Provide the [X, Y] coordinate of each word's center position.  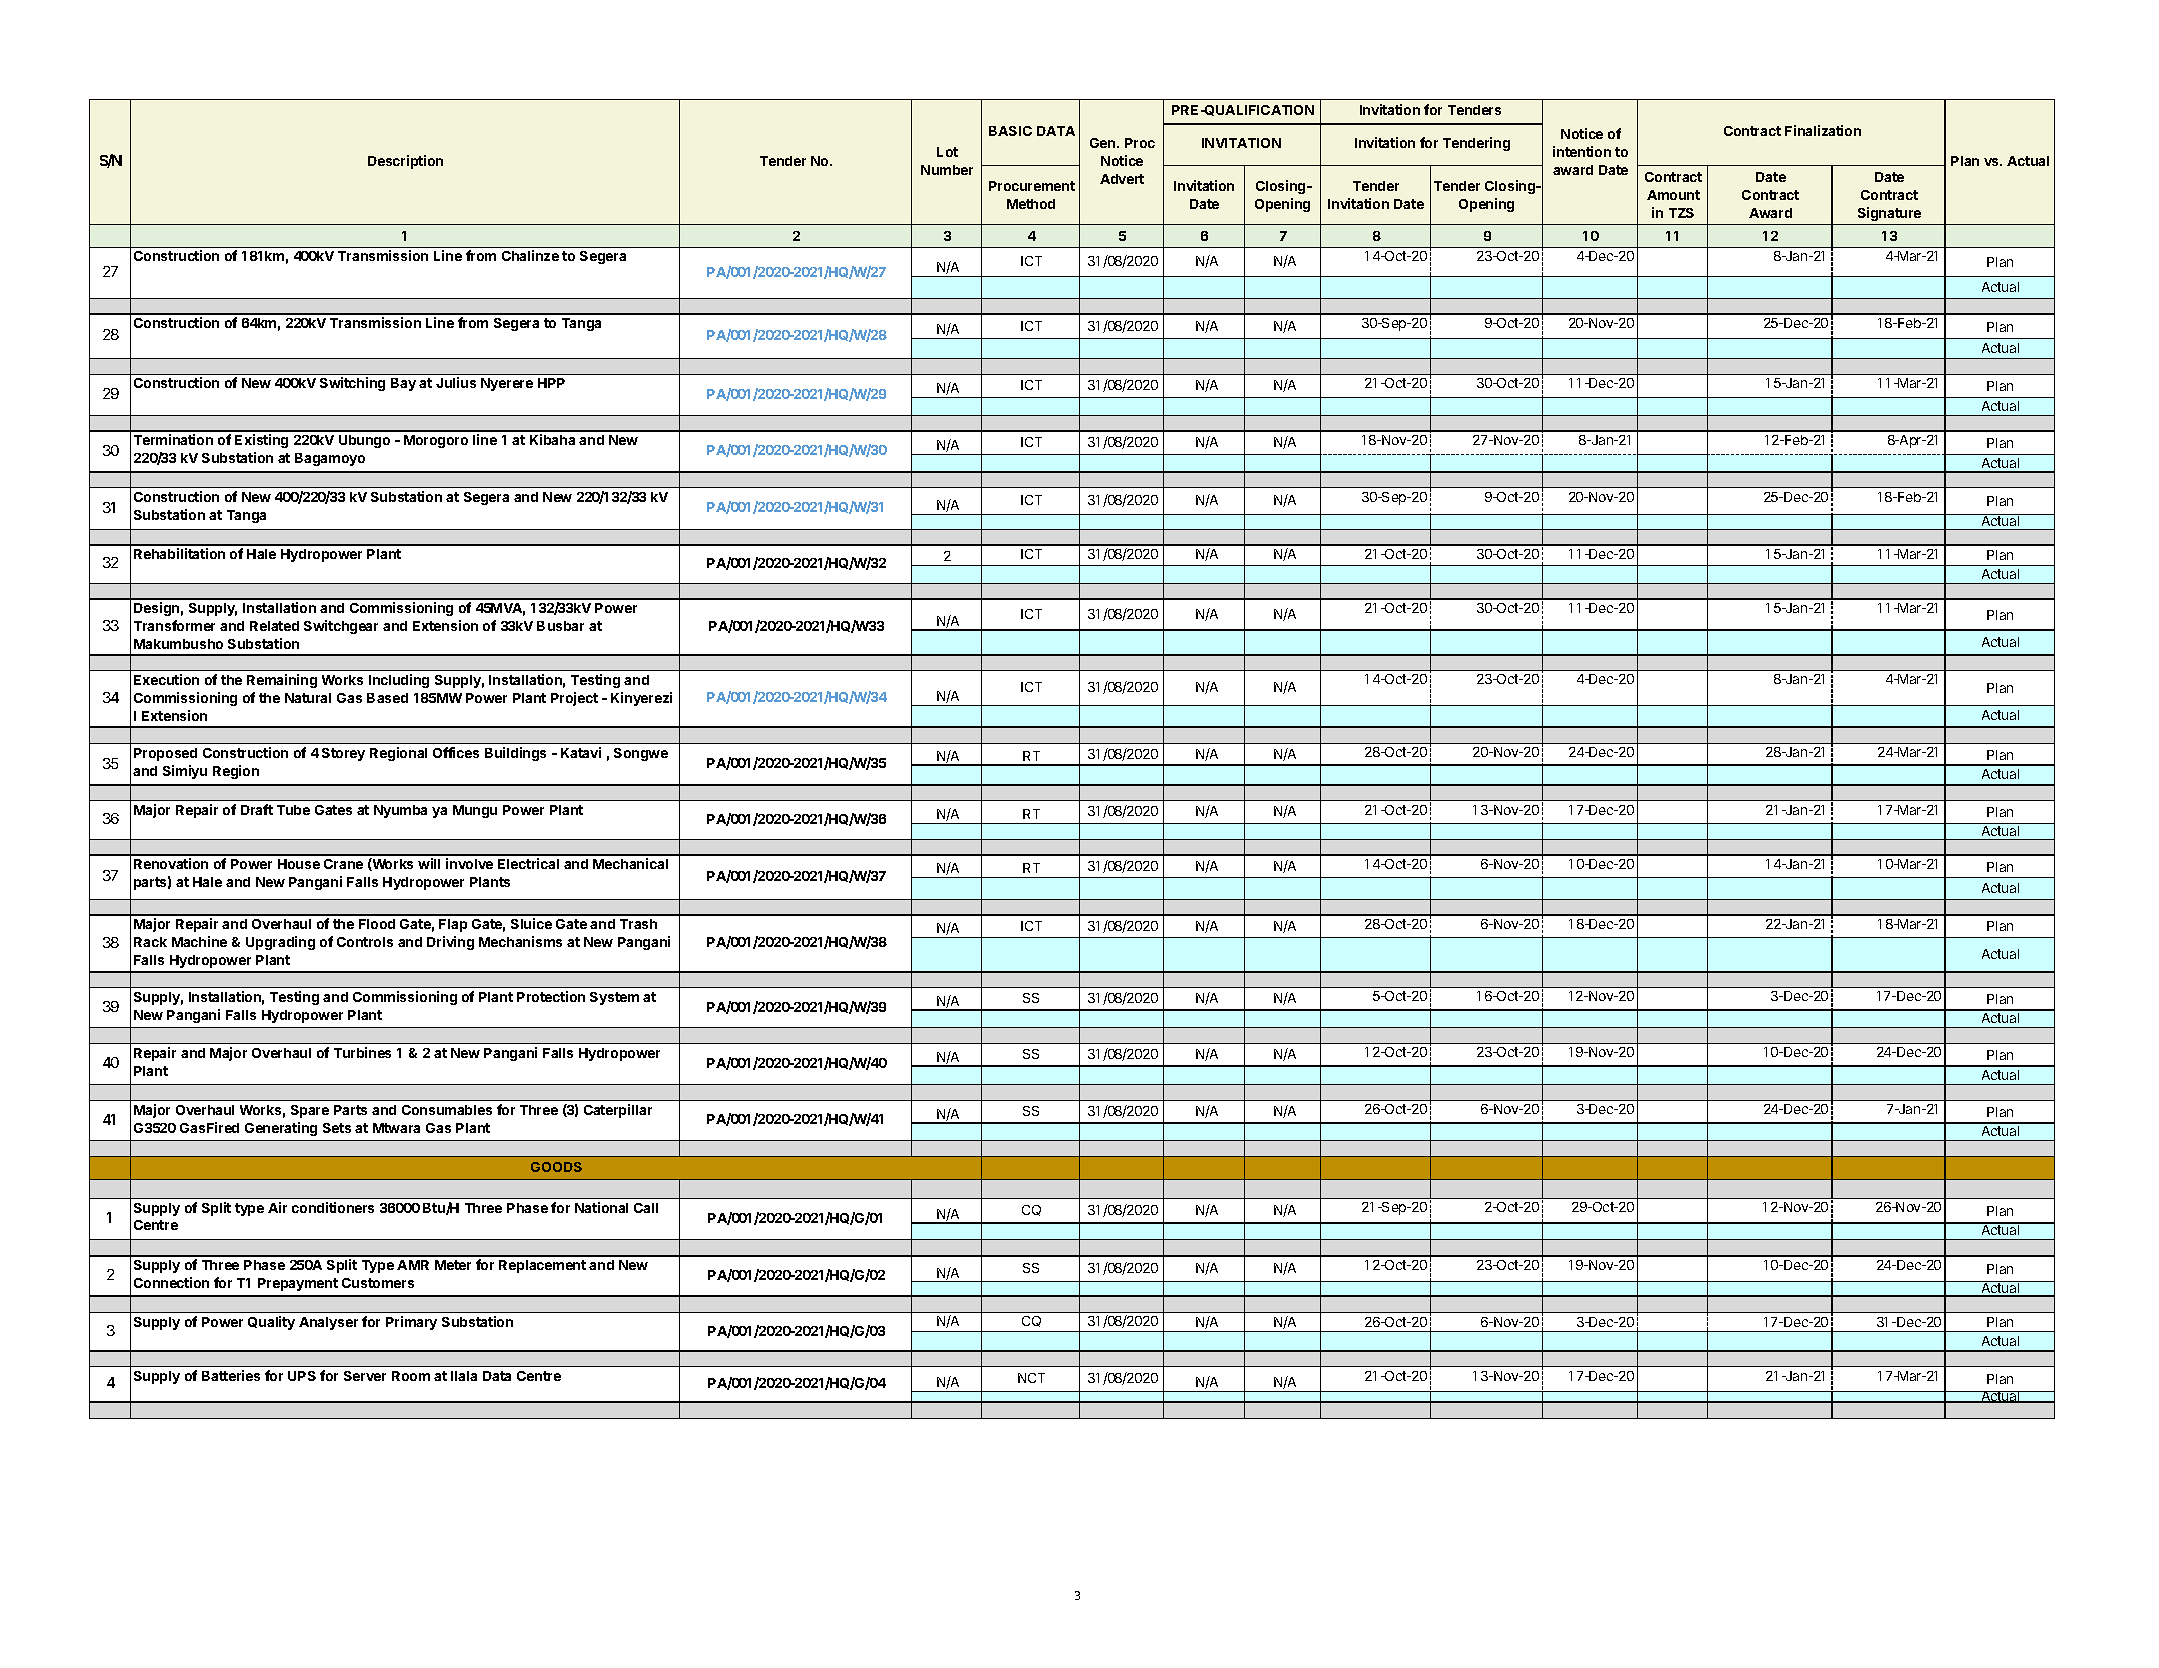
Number [947, 170]
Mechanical [630, 863]
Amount [1673, 195]
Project [574, 699]
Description [405, 162]
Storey [343, 754]
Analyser [328, 1323]
